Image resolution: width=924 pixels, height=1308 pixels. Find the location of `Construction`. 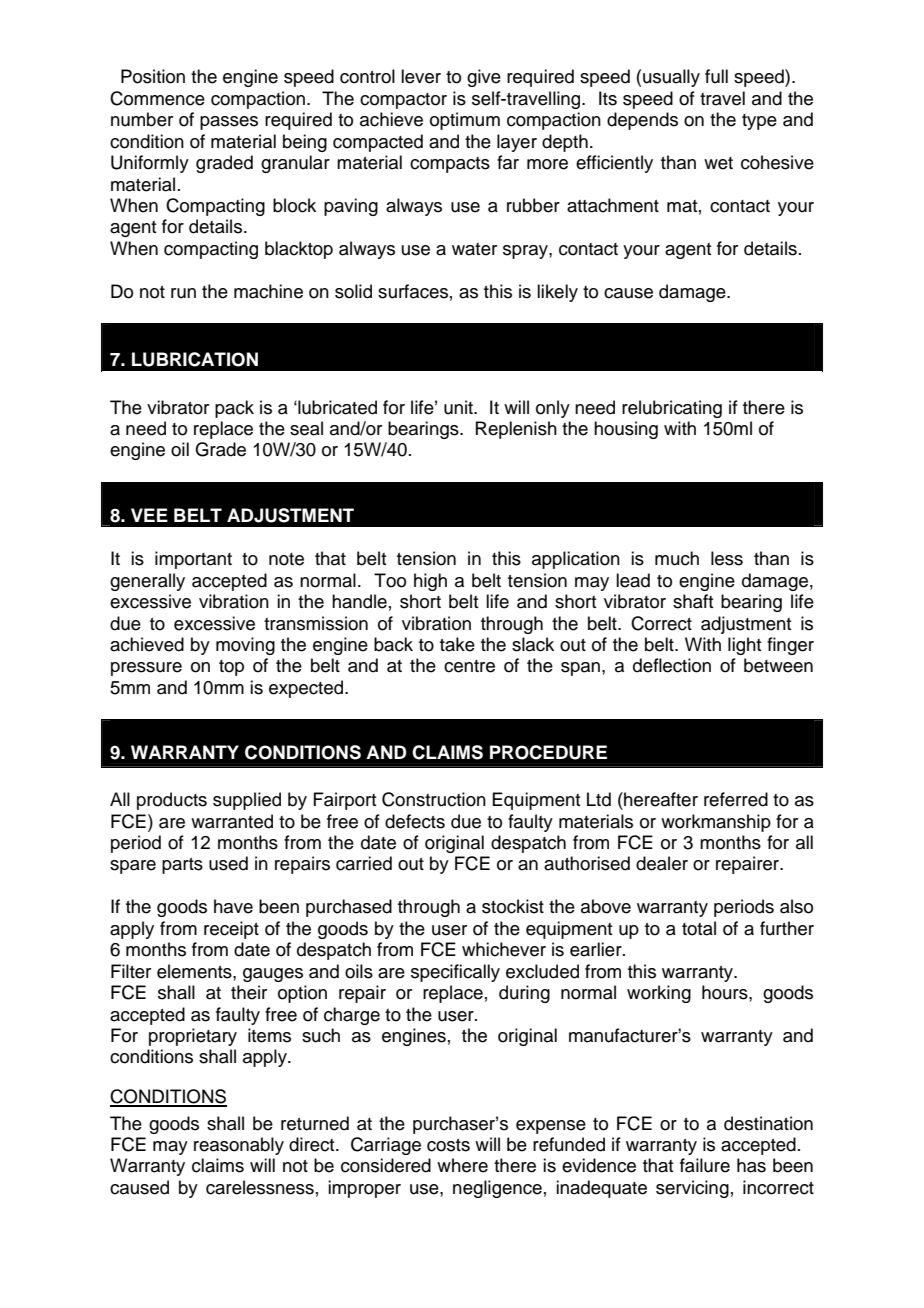

Construction is located at coordinates (434, 799).
